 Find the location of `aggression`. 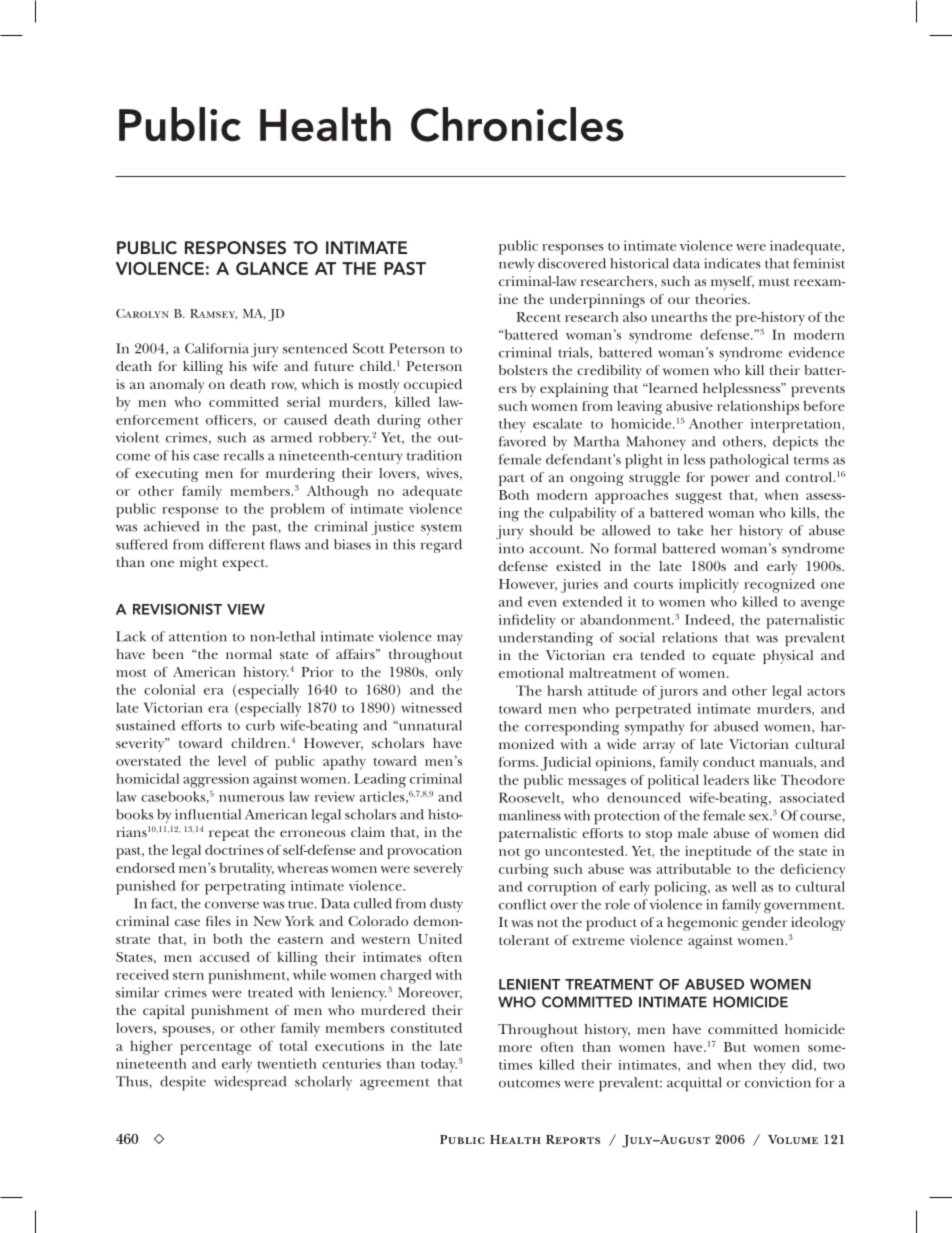

aggression is located at coordinates (216, 780).
